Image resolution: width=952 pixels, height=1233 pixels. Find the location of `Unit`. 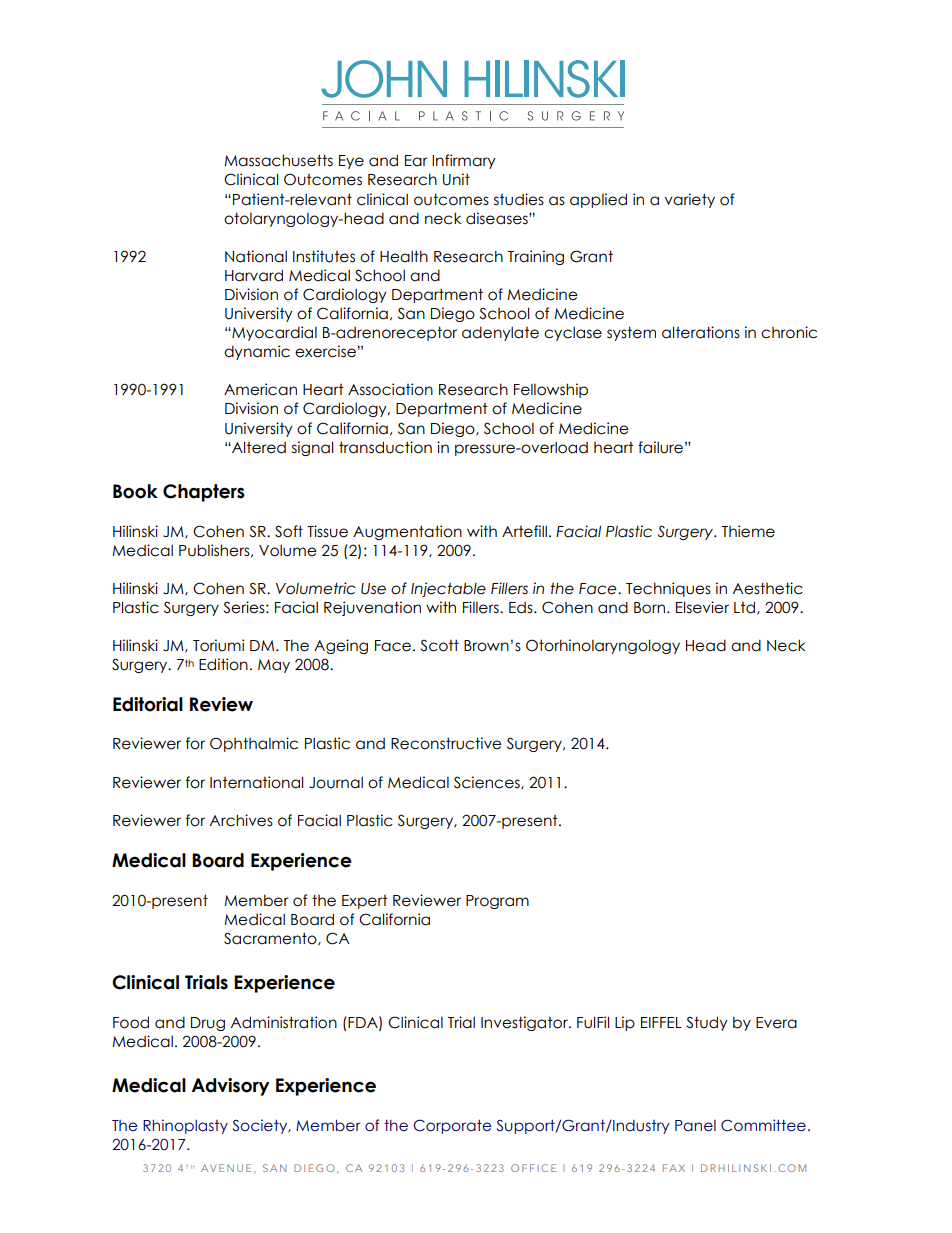

Unit is located at coordinates (456, 179).
